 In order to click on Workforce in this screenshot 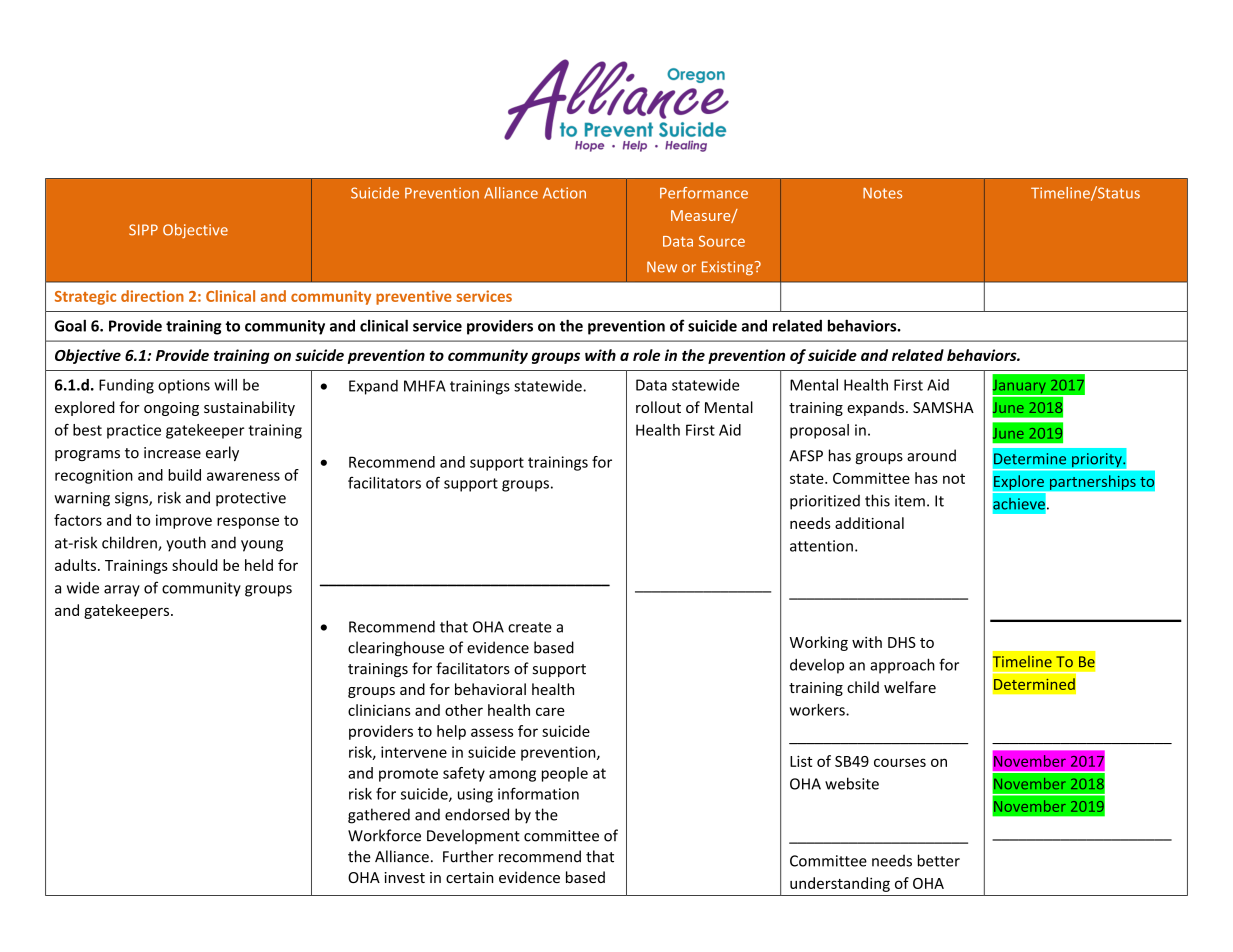, I will do `click(384, 835)`.
